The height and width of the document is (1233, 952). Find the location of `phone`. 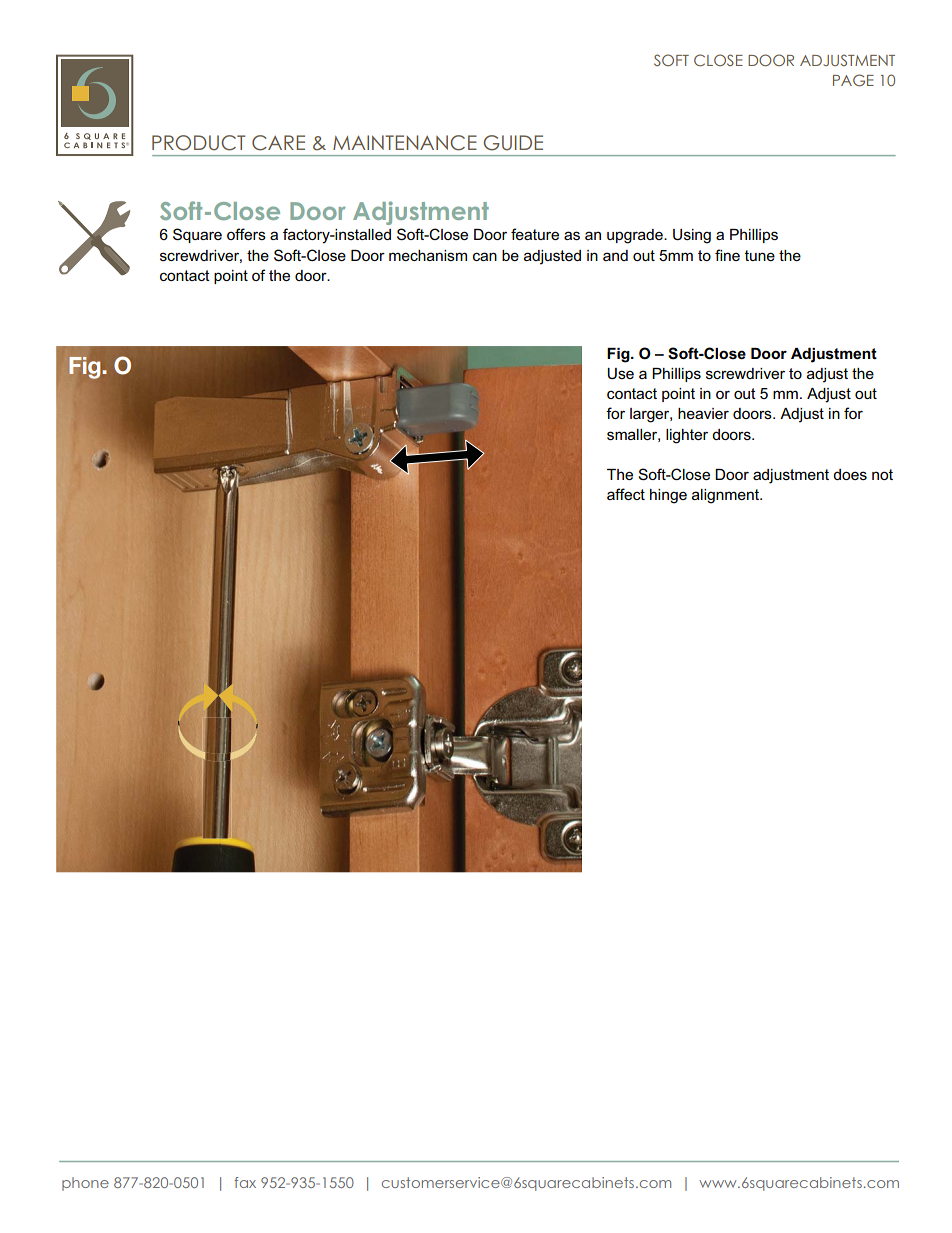

phone is located at coordinates (85, 1184).
